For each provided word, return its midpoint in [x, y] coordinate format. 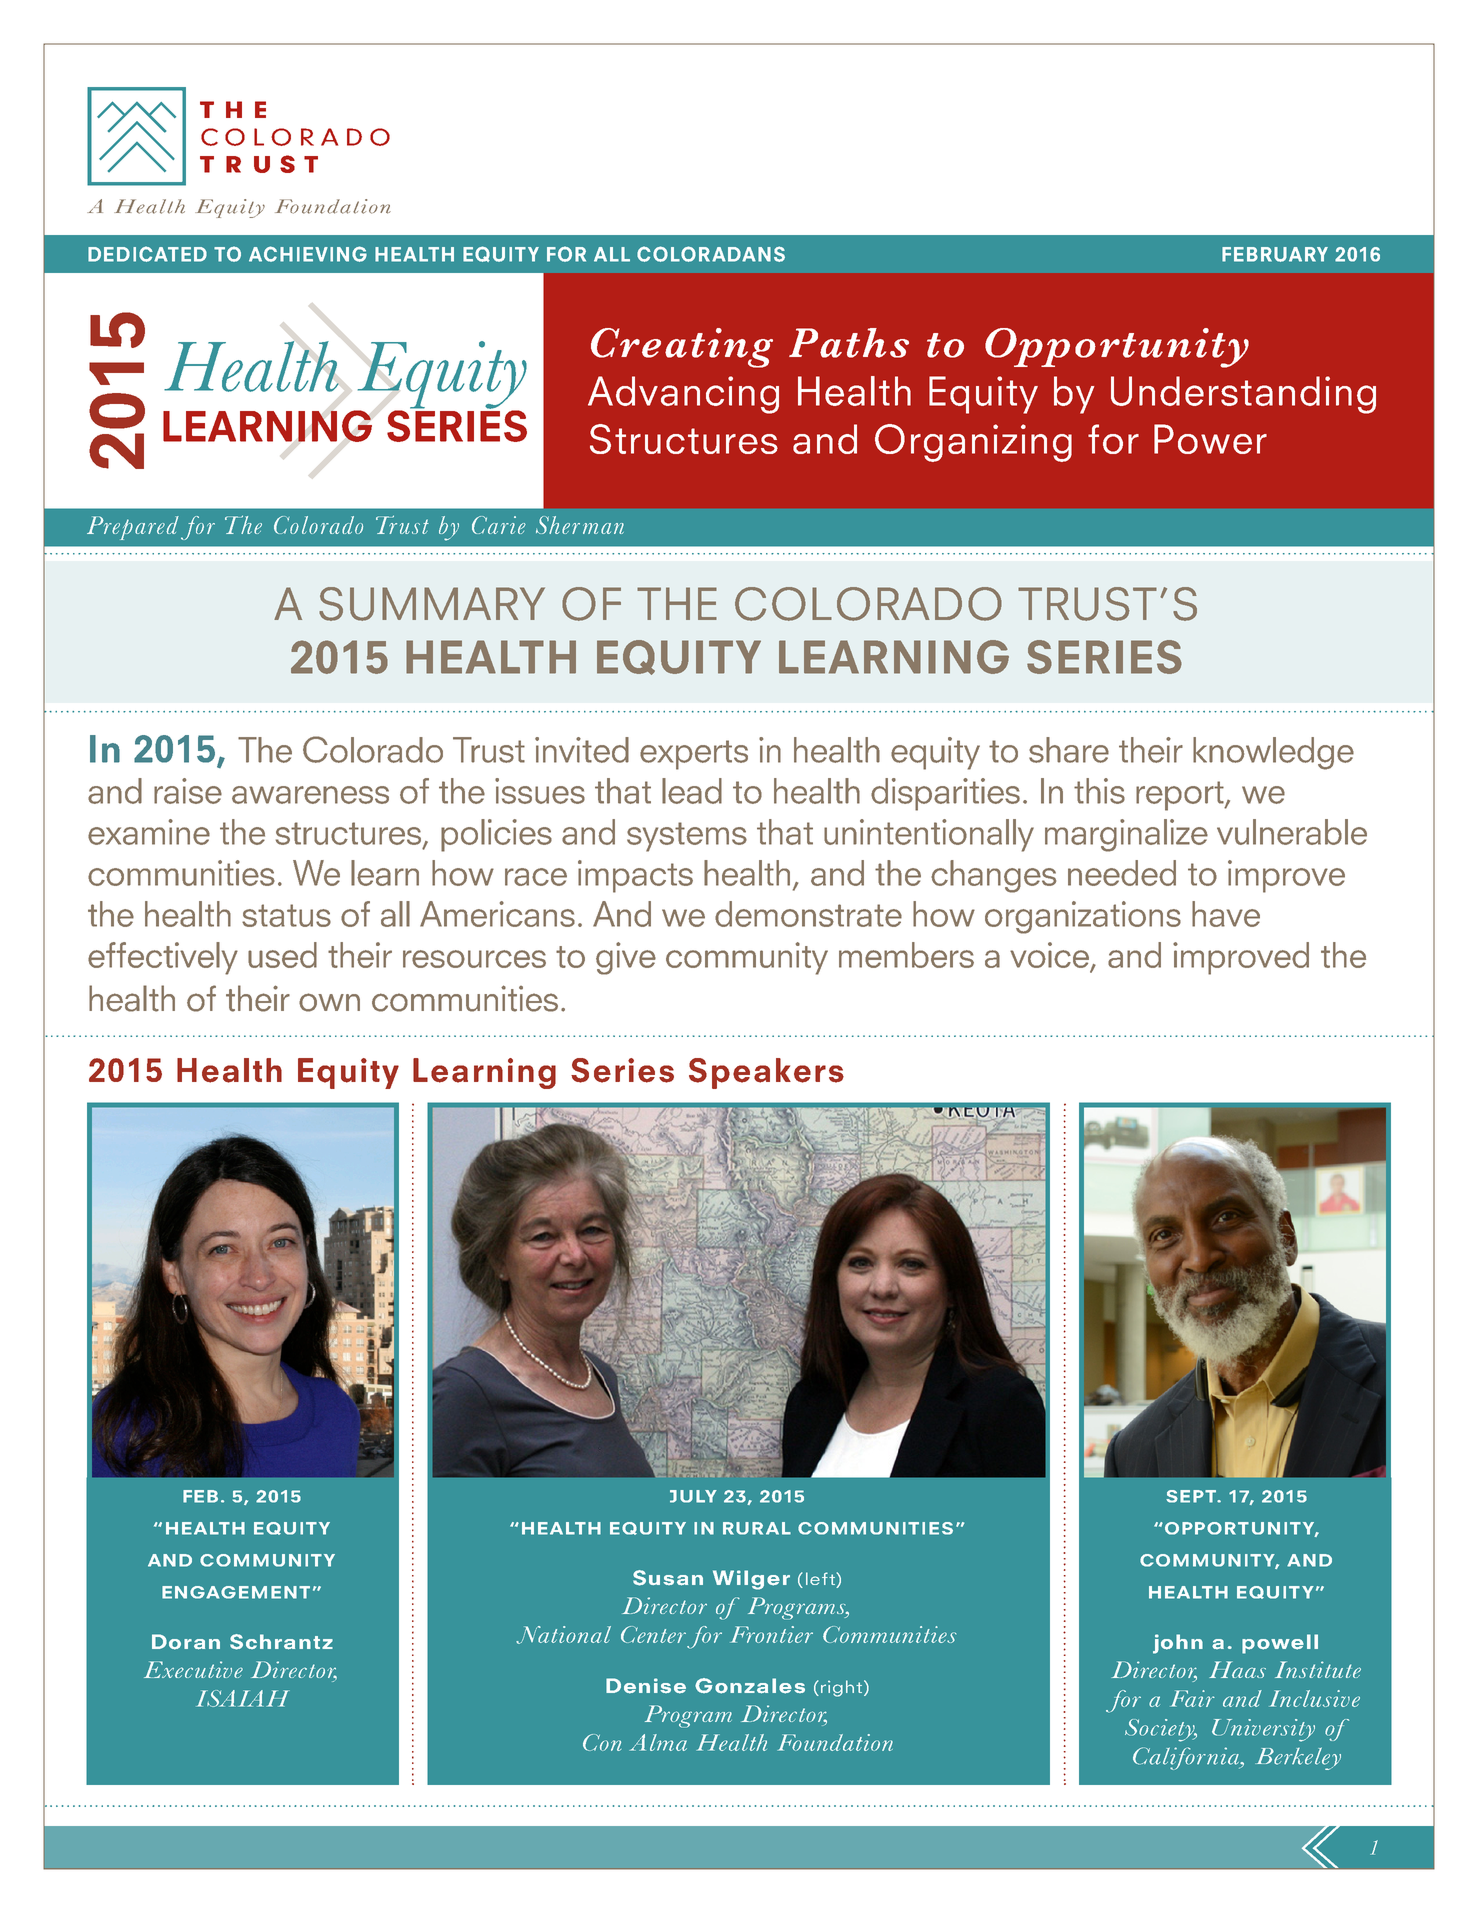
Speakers [766, 1073]
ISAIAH [243, 1698]
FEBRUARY [1275, 254]
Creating [682, 348]
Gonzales [750, 1686]
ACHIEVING [308, 254]
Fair [1192, 1698]
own [329, 1002]
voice [1050, 956]
